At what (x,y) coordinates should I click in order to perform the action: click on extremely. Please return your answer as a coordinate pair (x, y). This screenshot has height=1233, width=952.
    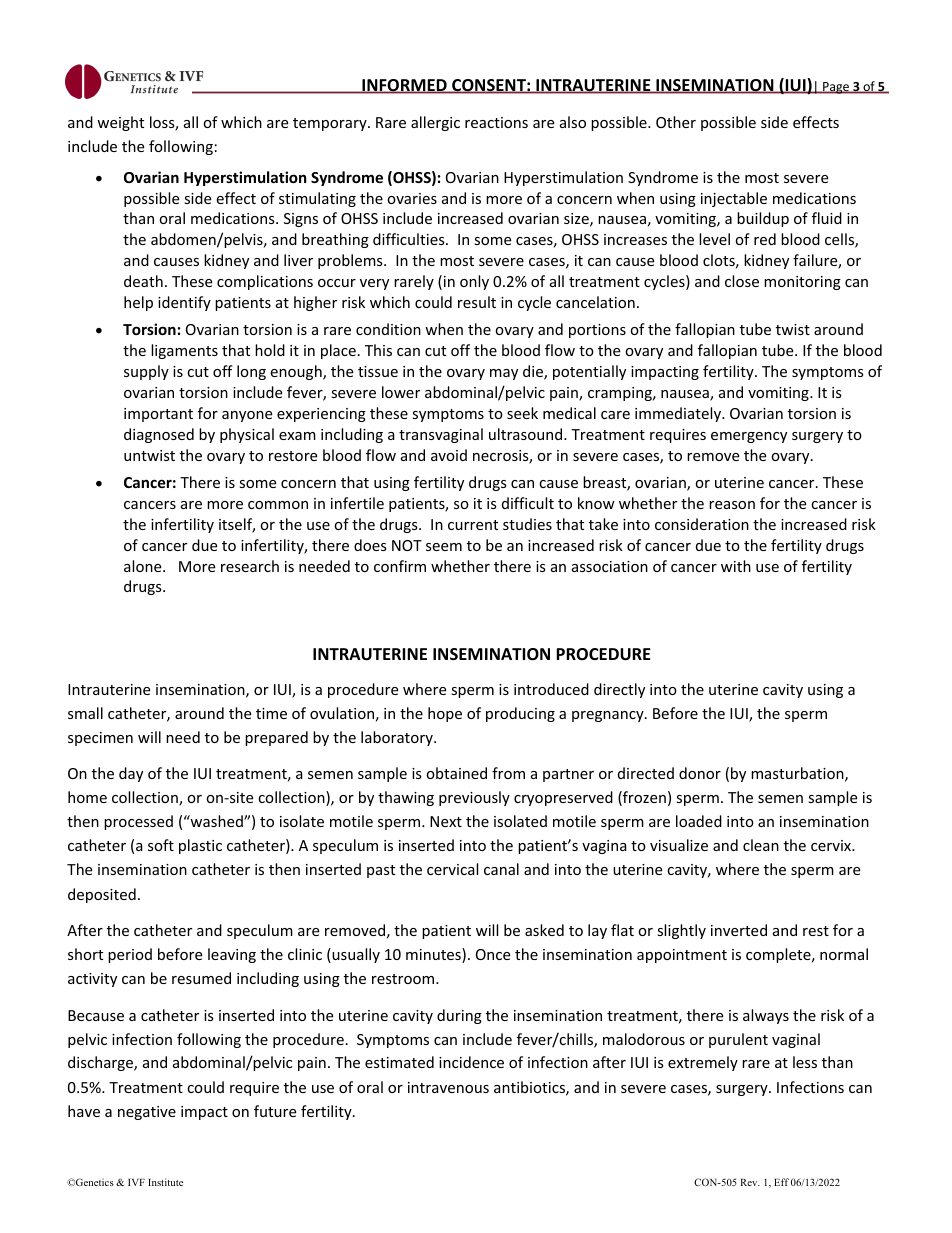
    Looking at the image, I should click on (703, 1063).
